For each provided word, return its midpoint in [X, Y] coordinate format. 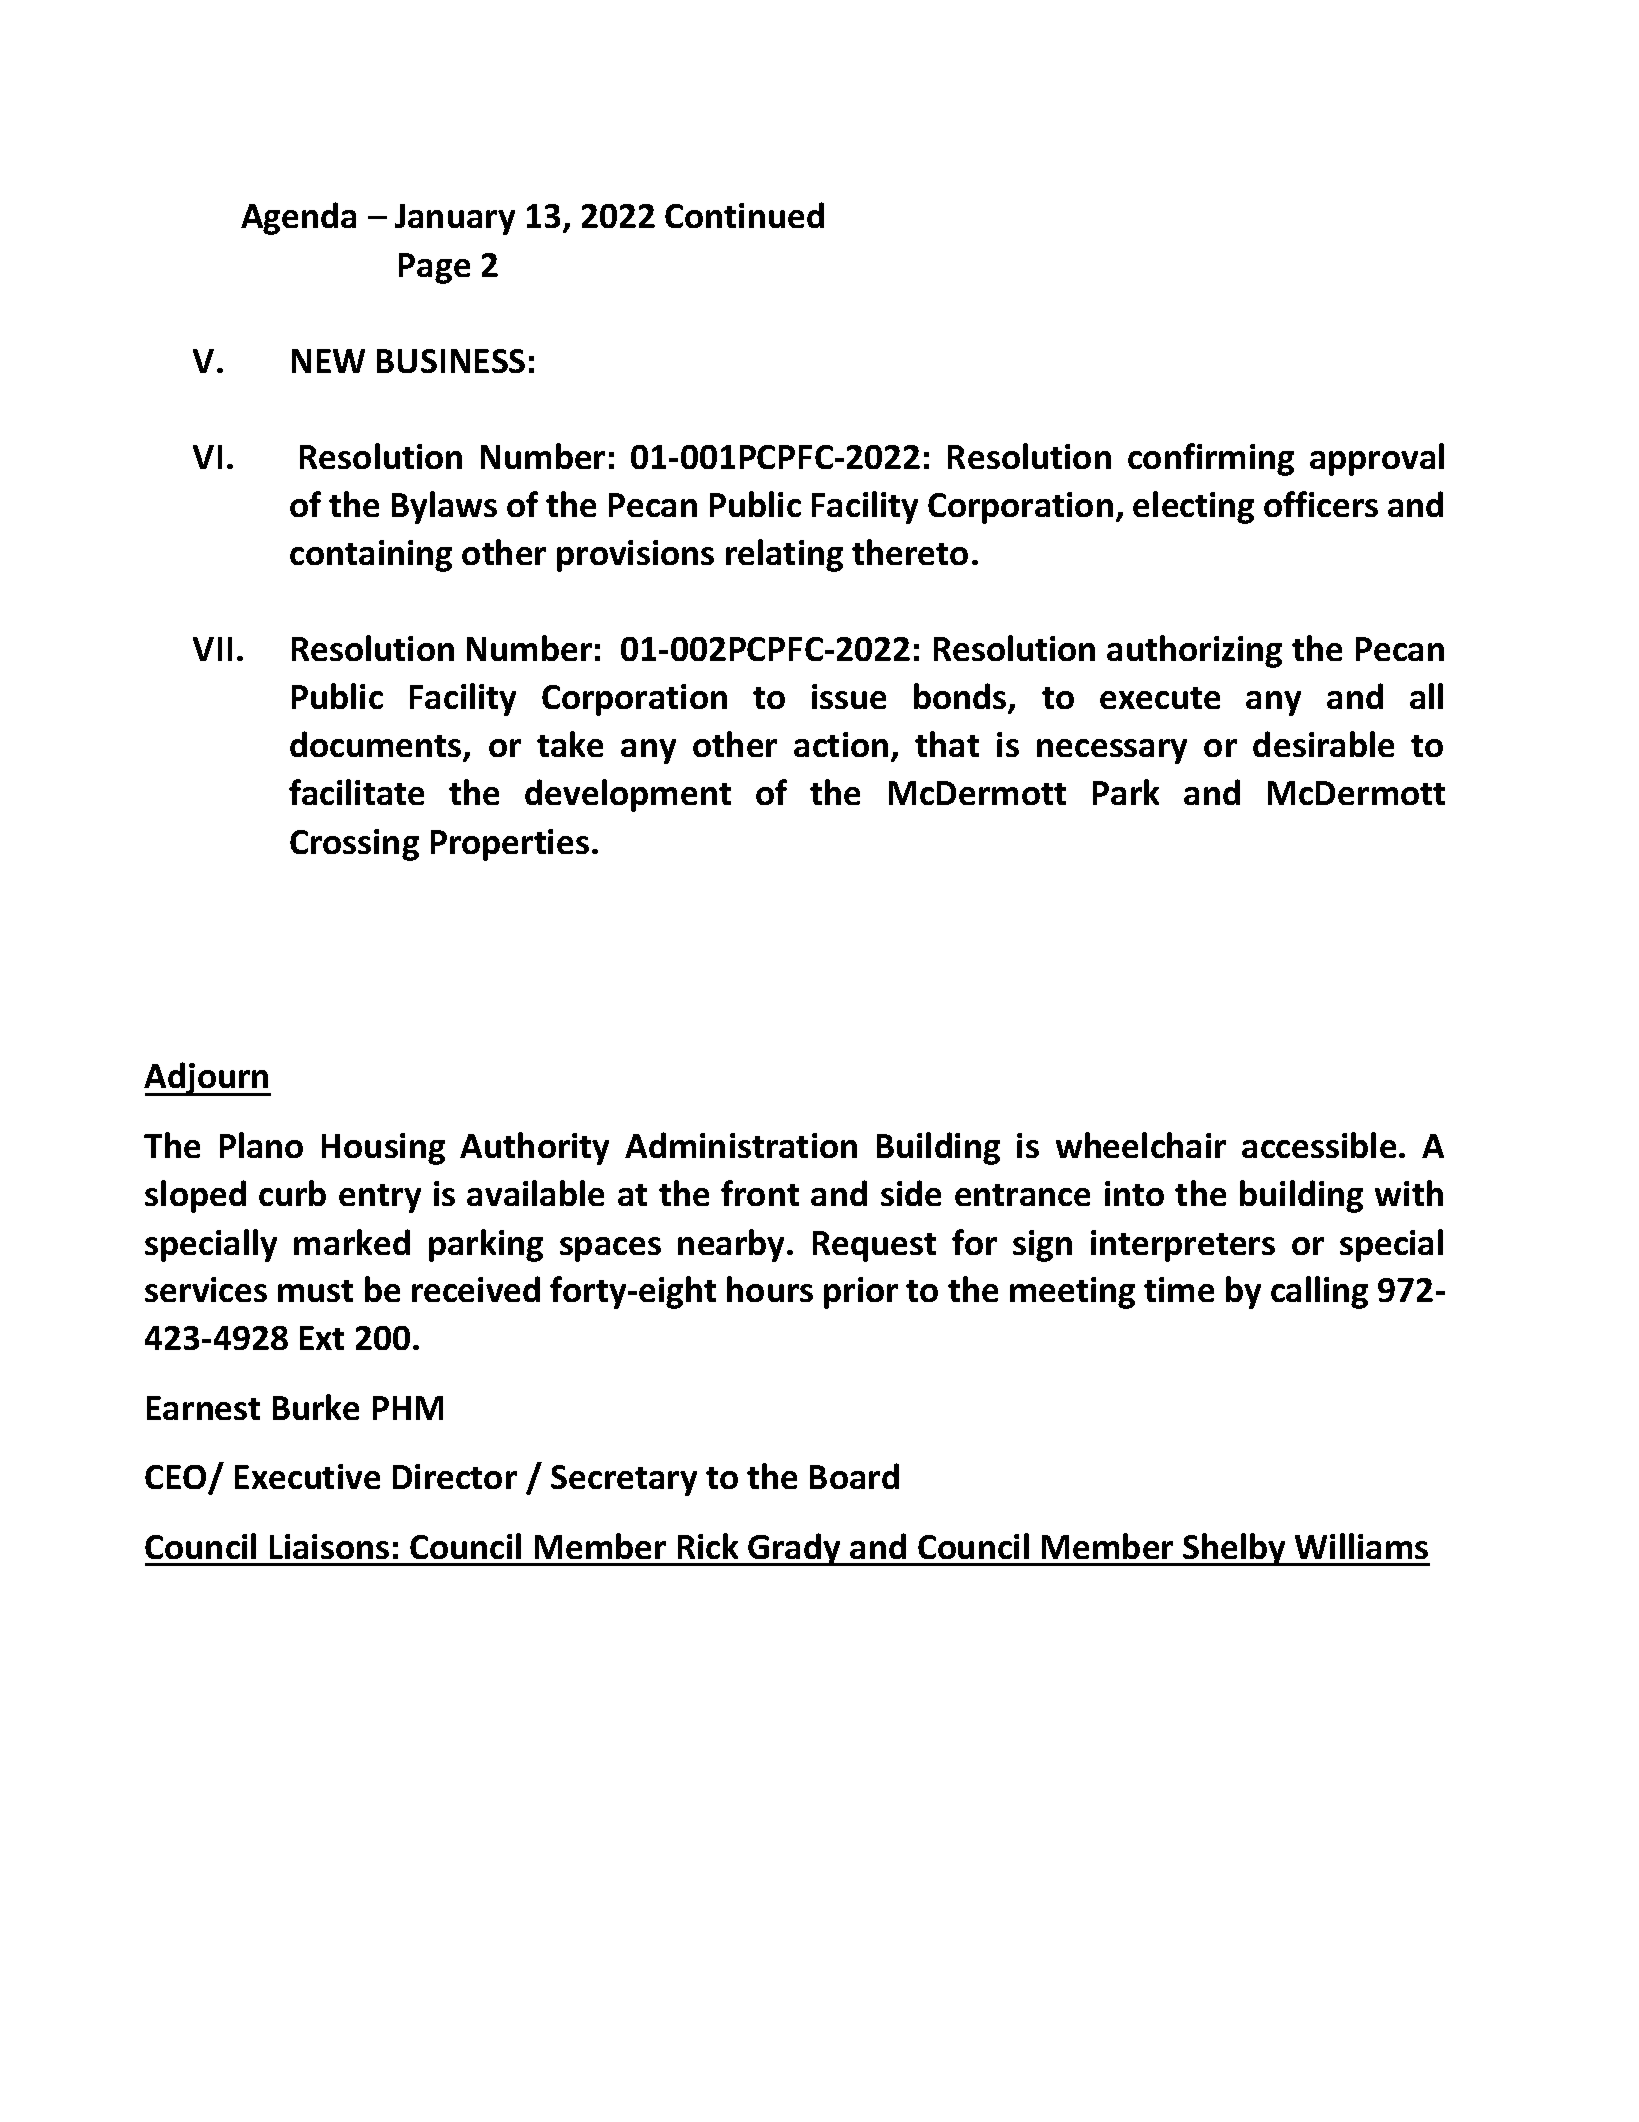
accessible [1319, 1145]
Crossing [354, 845]
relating [784, 555]
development [628, 795]
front [760, 1193]
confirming [1211, 459]
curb [292, 1193]
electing [1193, 507]
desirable [1323, 744]
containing [371, 556]
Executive [307, 1476]
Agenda [298, 218]
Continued [744, 215]
